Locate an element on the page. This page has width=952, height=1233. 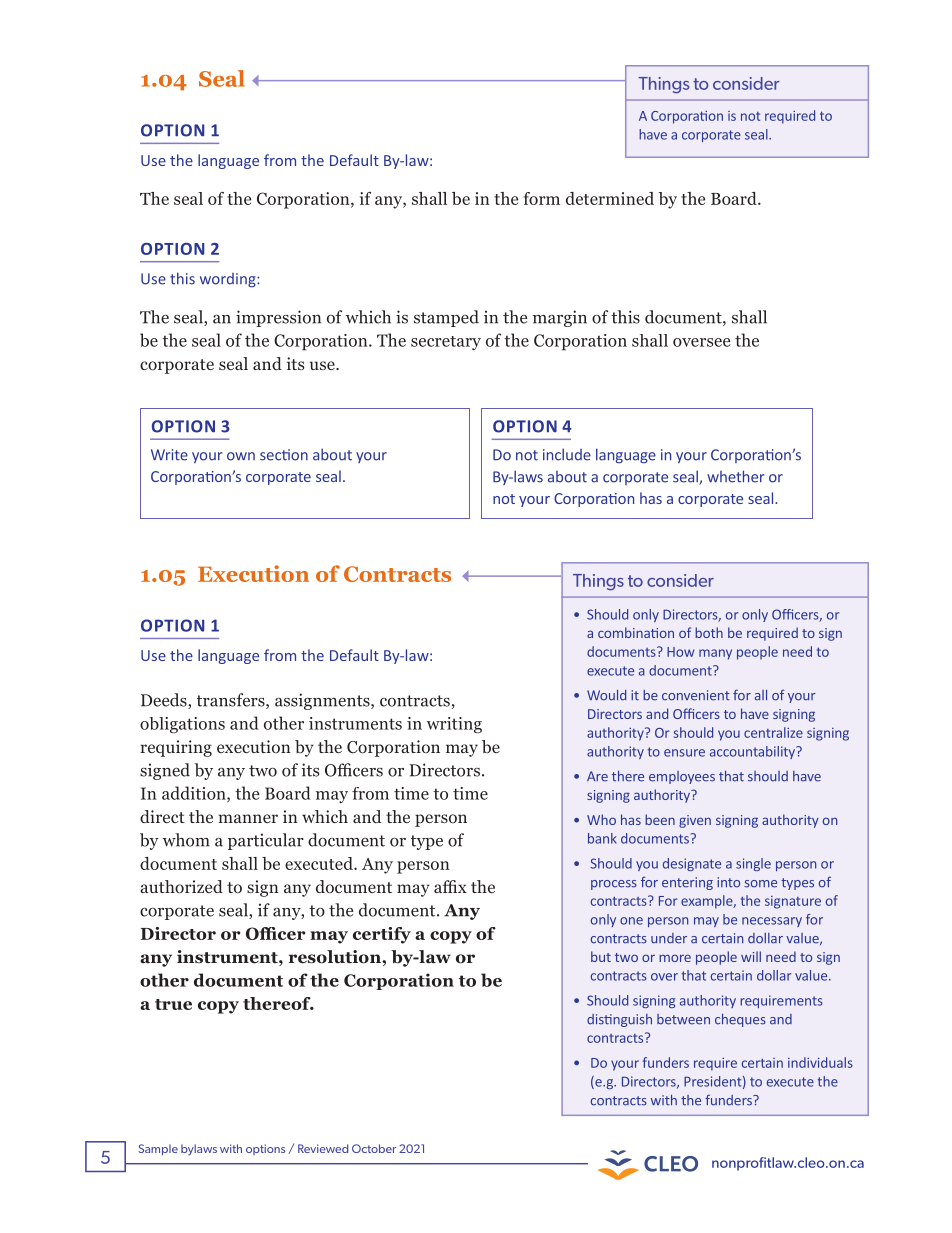
October is located at coordinates (374, 1148).
